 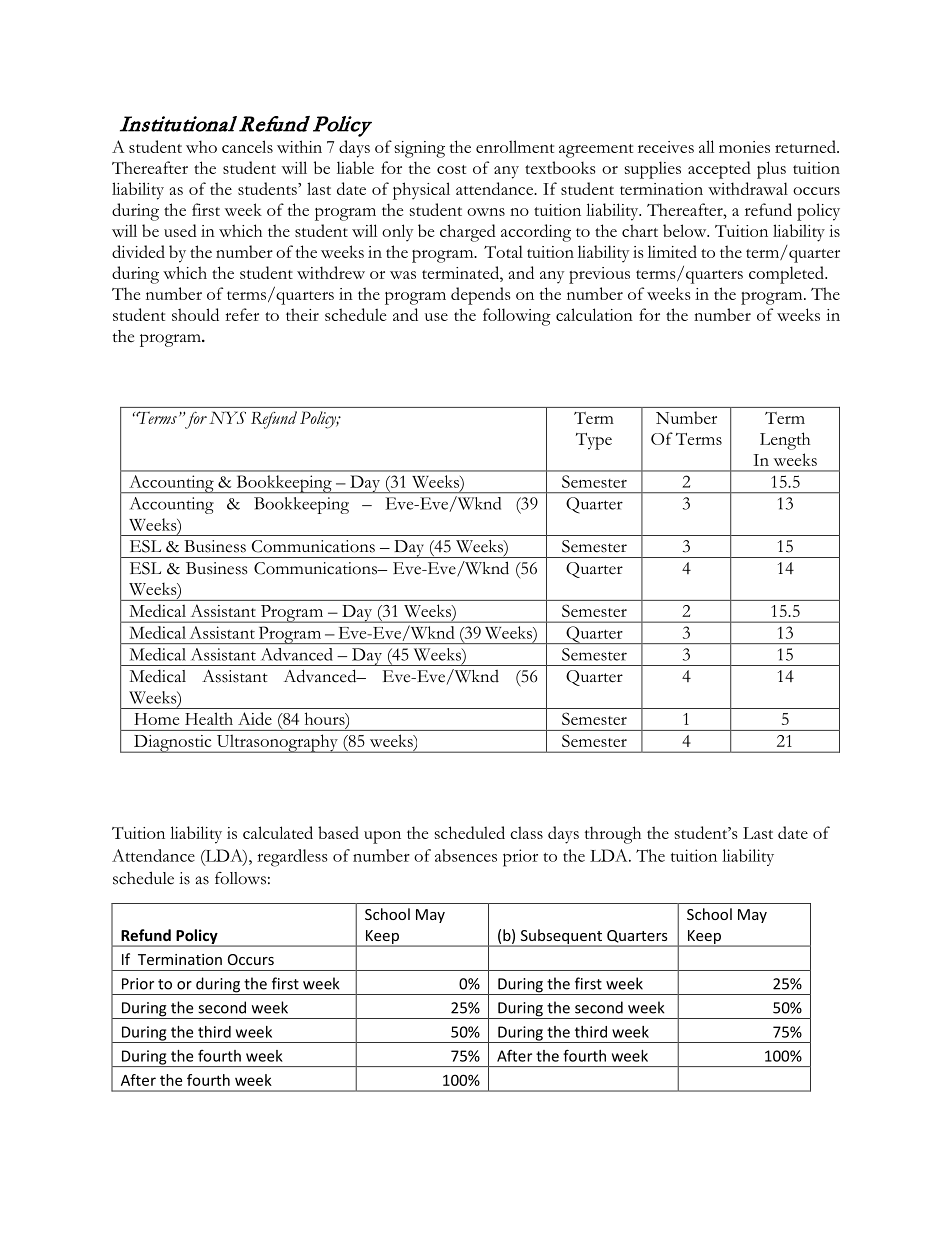 I want to click on accepted, so click(x=719, y=170).
